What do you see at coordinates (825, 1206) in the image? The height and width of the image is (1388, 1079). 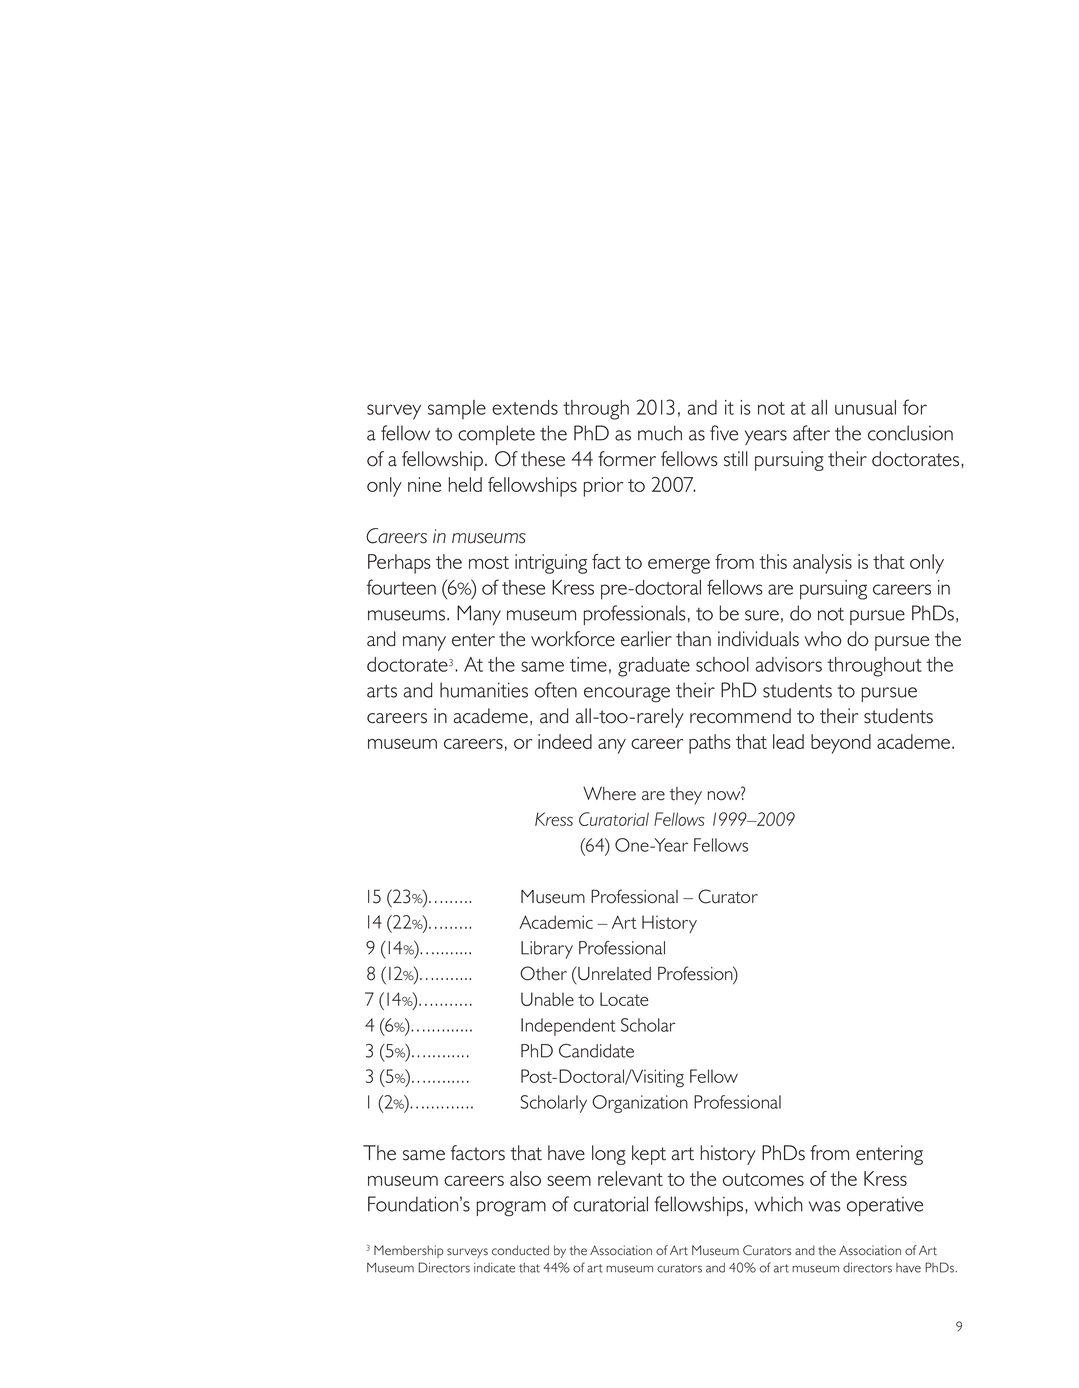 I see `was` at bounding box center [825, 1206].
